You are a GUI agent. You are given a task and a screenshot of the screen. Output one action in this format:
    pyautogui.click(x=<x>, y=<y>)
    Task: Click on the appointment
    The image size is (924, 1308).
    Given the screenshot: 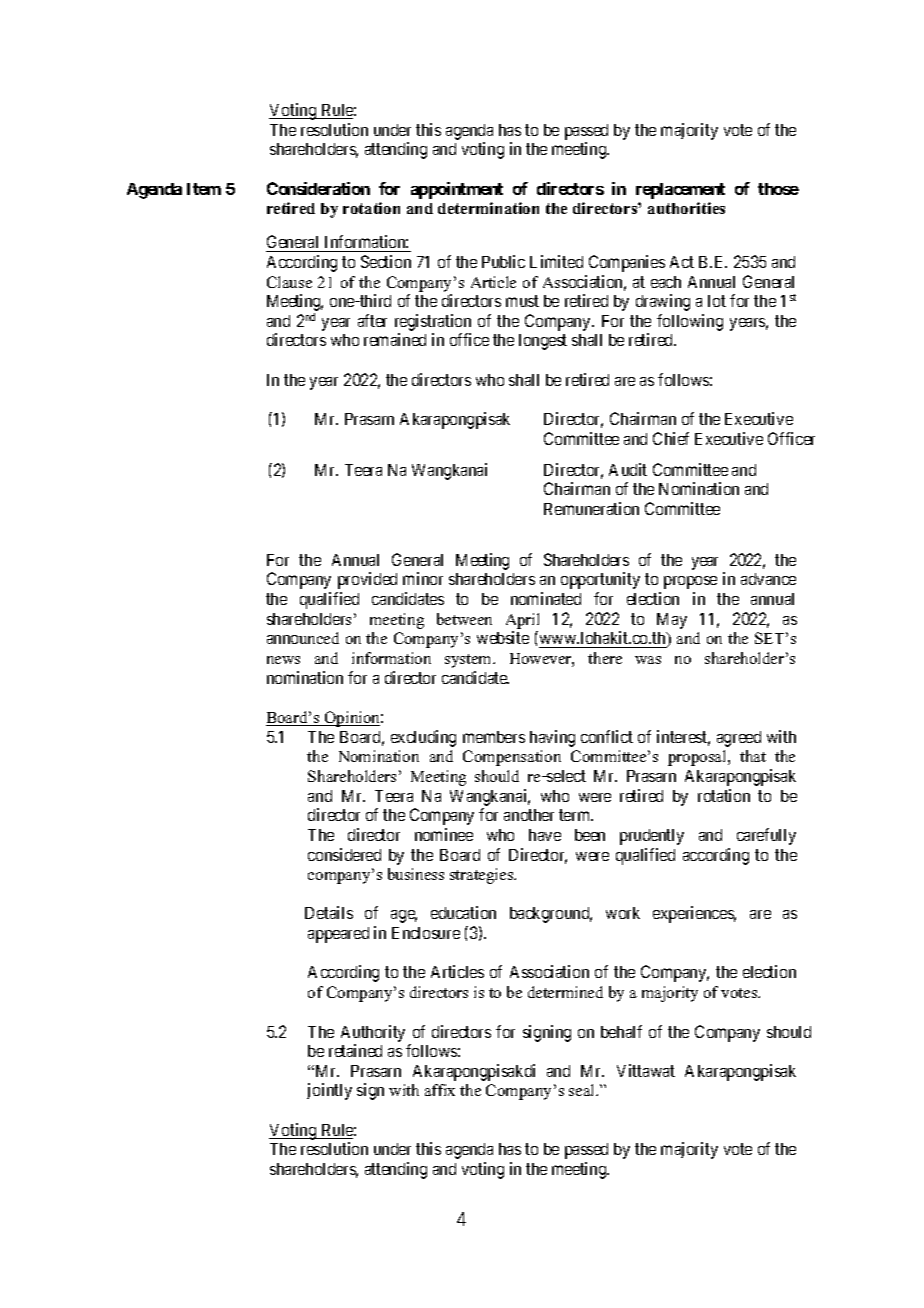 What is the action you would take?
    pyautogui.click(x=457, y=190)
